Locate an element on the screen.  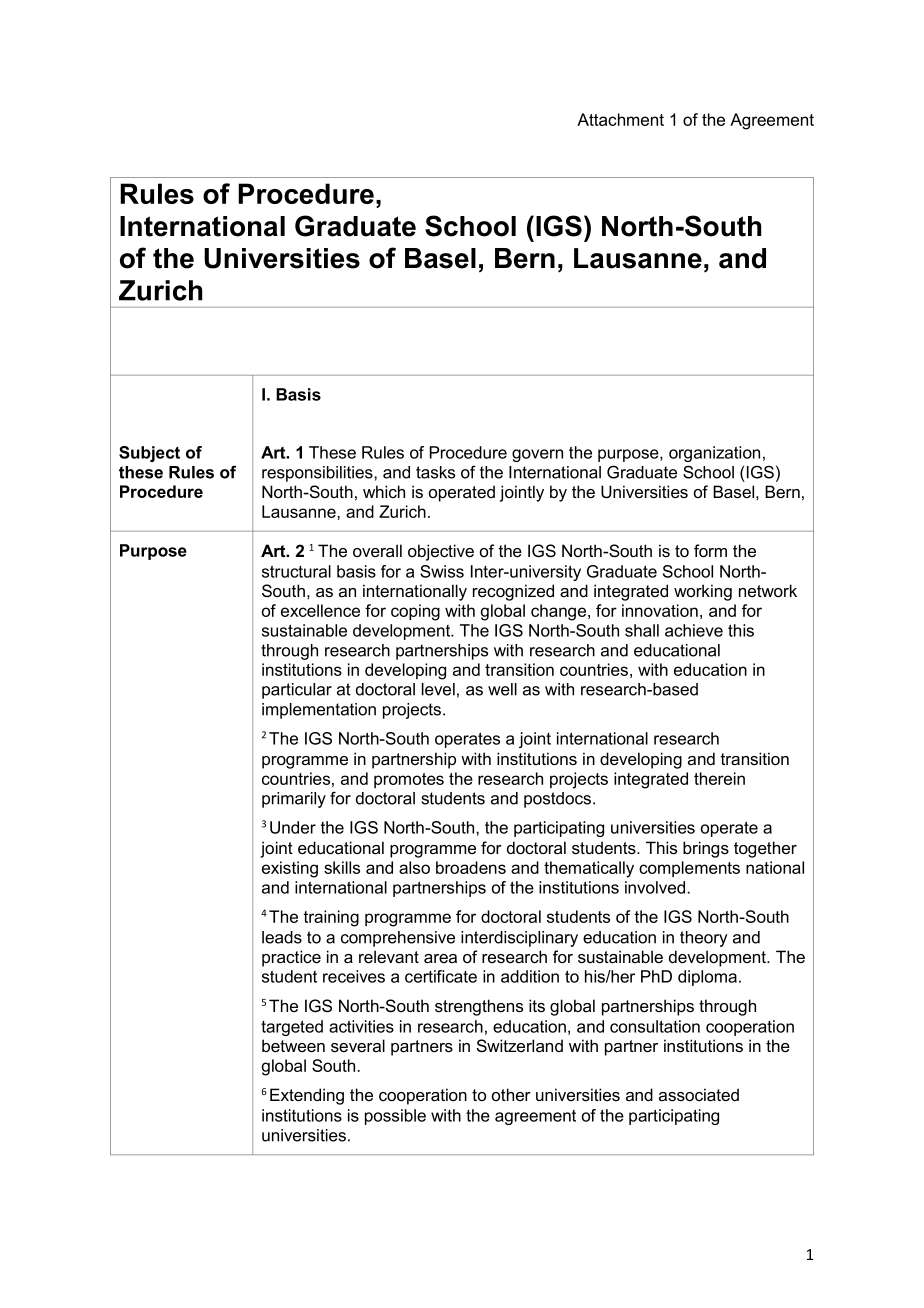
primarily is located at coordinates (294, 800).
